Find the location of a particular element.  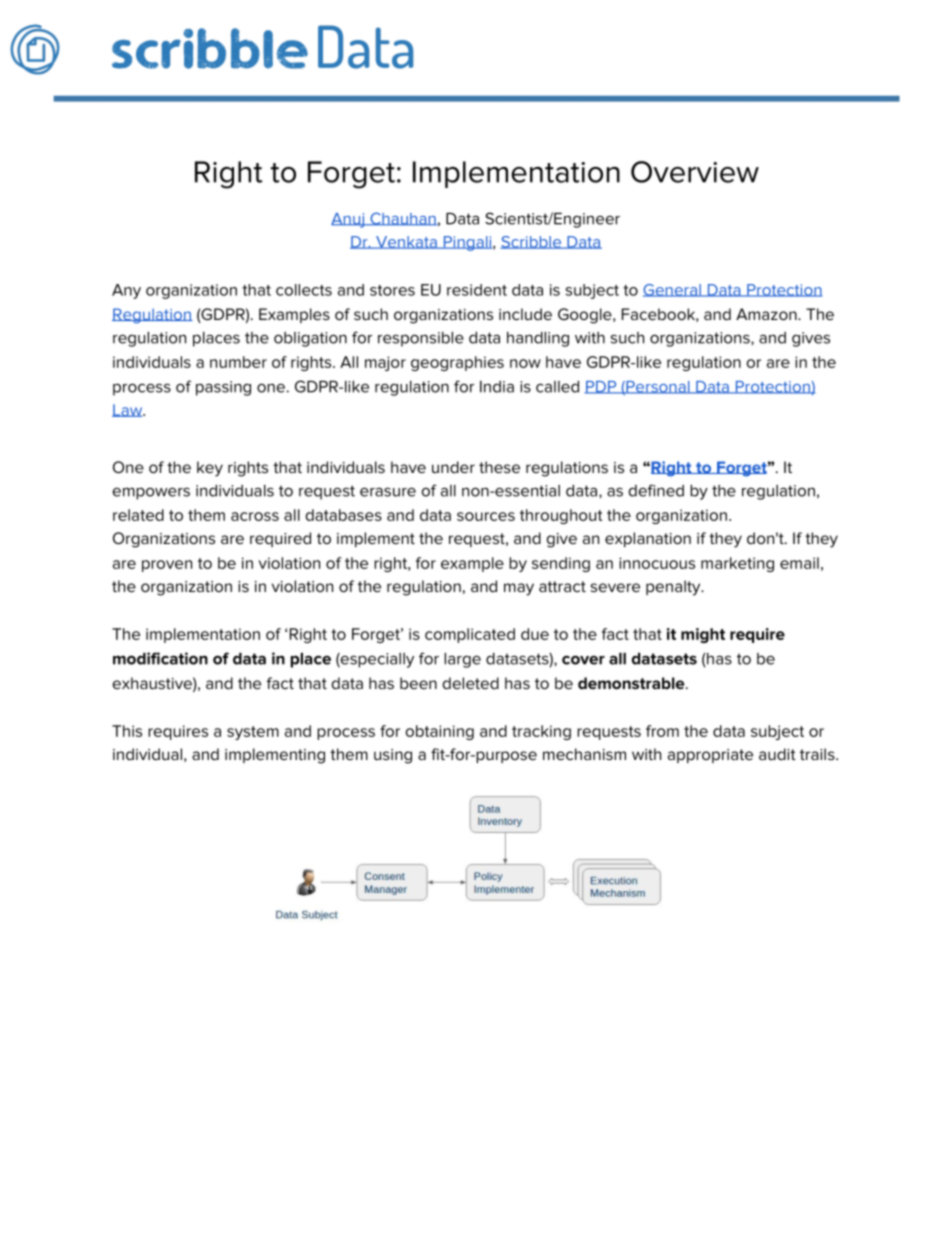

geographies is located at coordinates (457, 363).
